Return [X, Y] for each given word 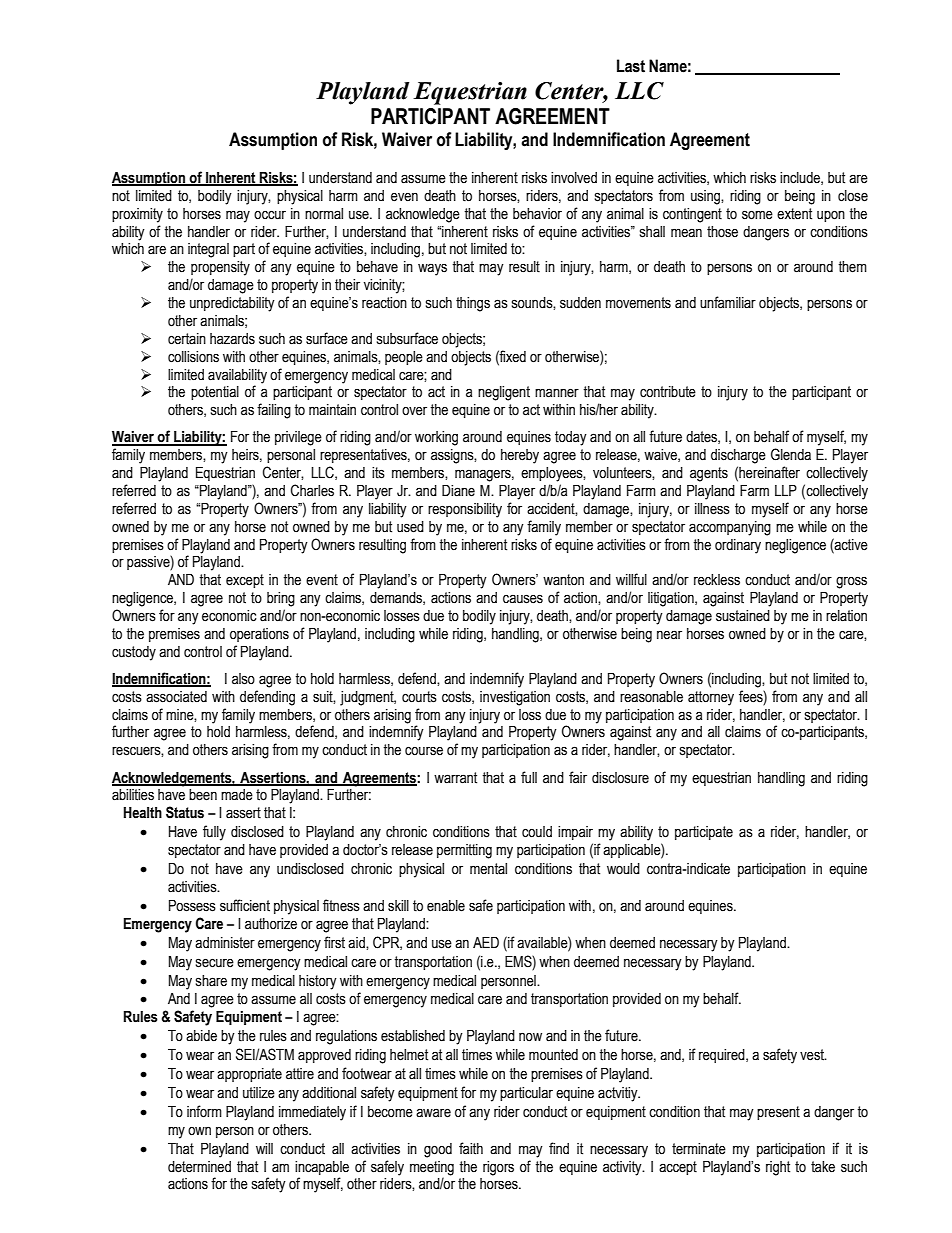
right [778, 1168]
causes [523, 599]
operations [259, 635]
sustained [743, 616]
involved [574, 178]
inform [204, 1111]
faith [471, 1148]
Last [631, 66]
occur [270, 215]
